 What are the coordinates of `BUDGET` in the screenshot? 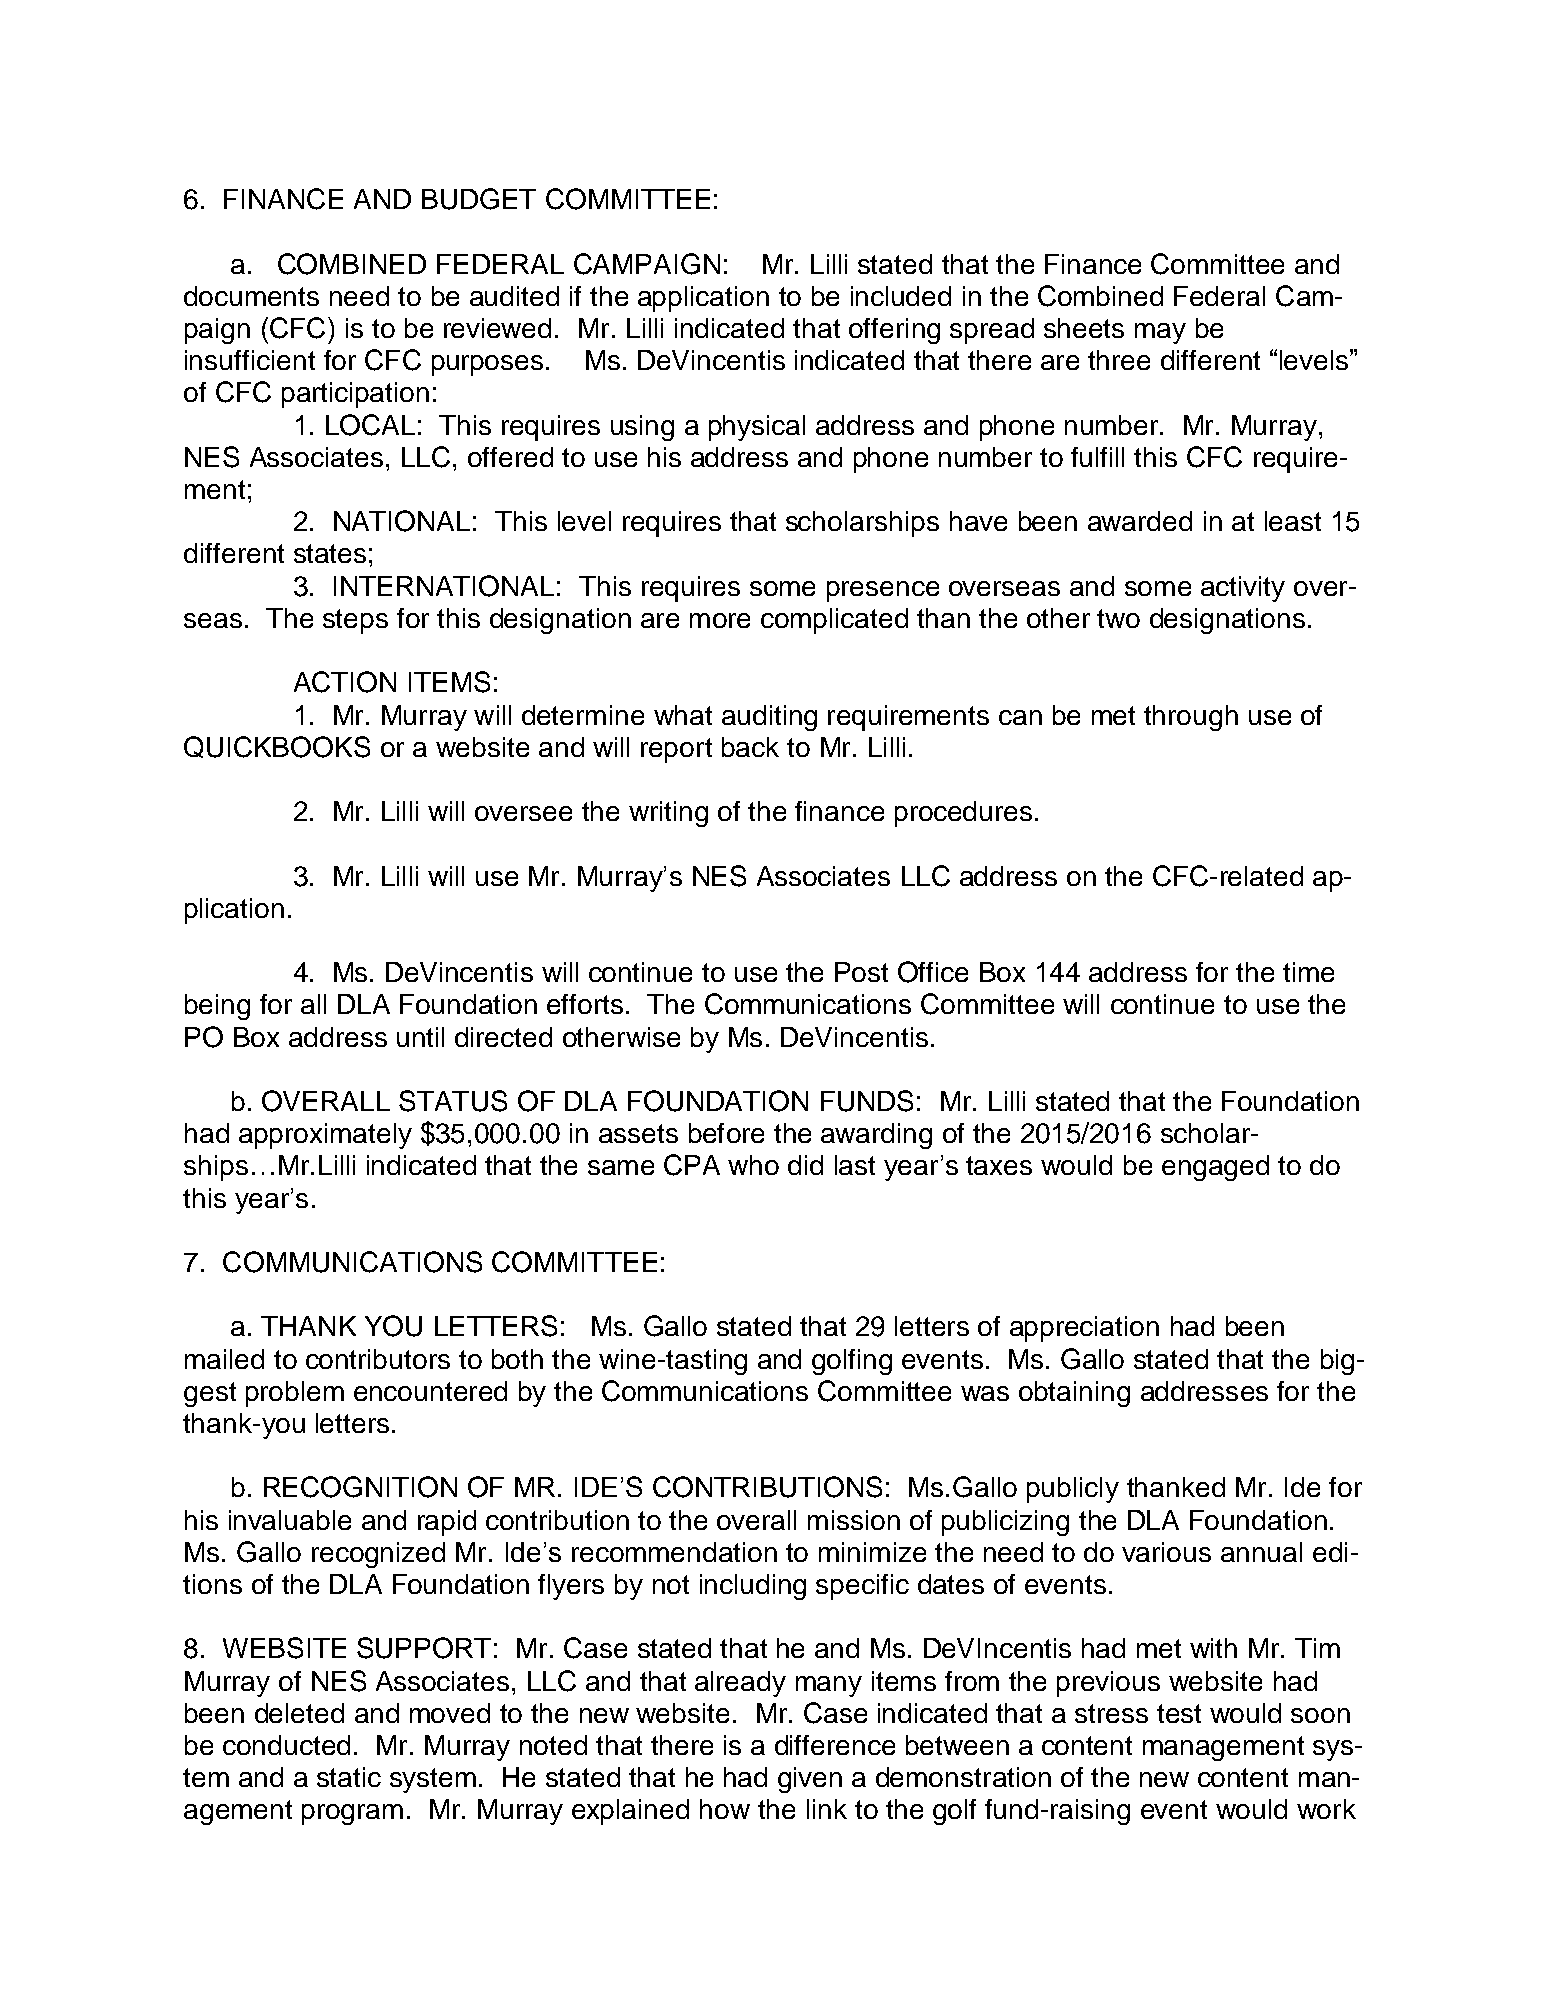 It's located at (479, 199).
